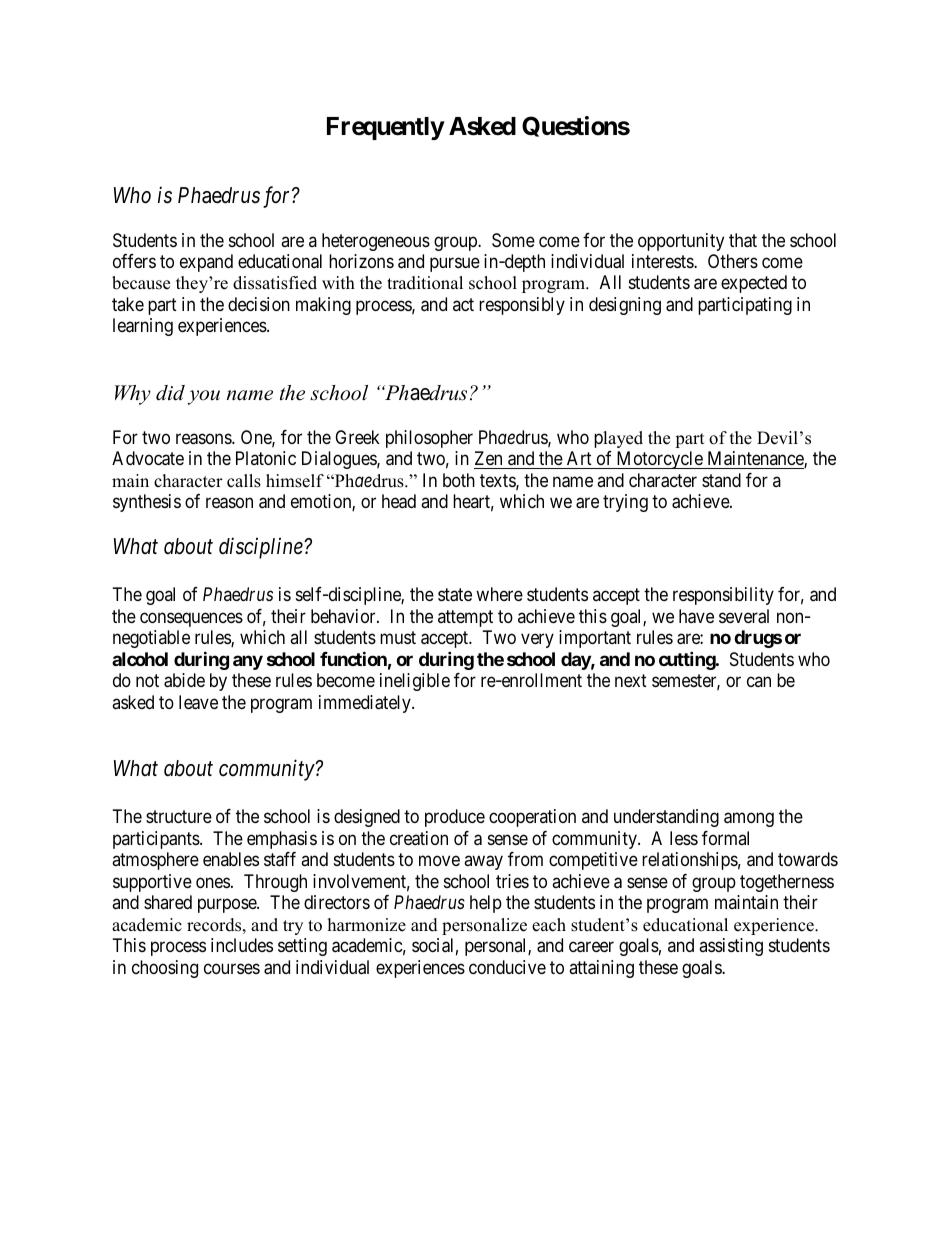 This document has width=952, height=1233. Describe the element at coordinates (743, 240) in the document. I see `that` at that location.
